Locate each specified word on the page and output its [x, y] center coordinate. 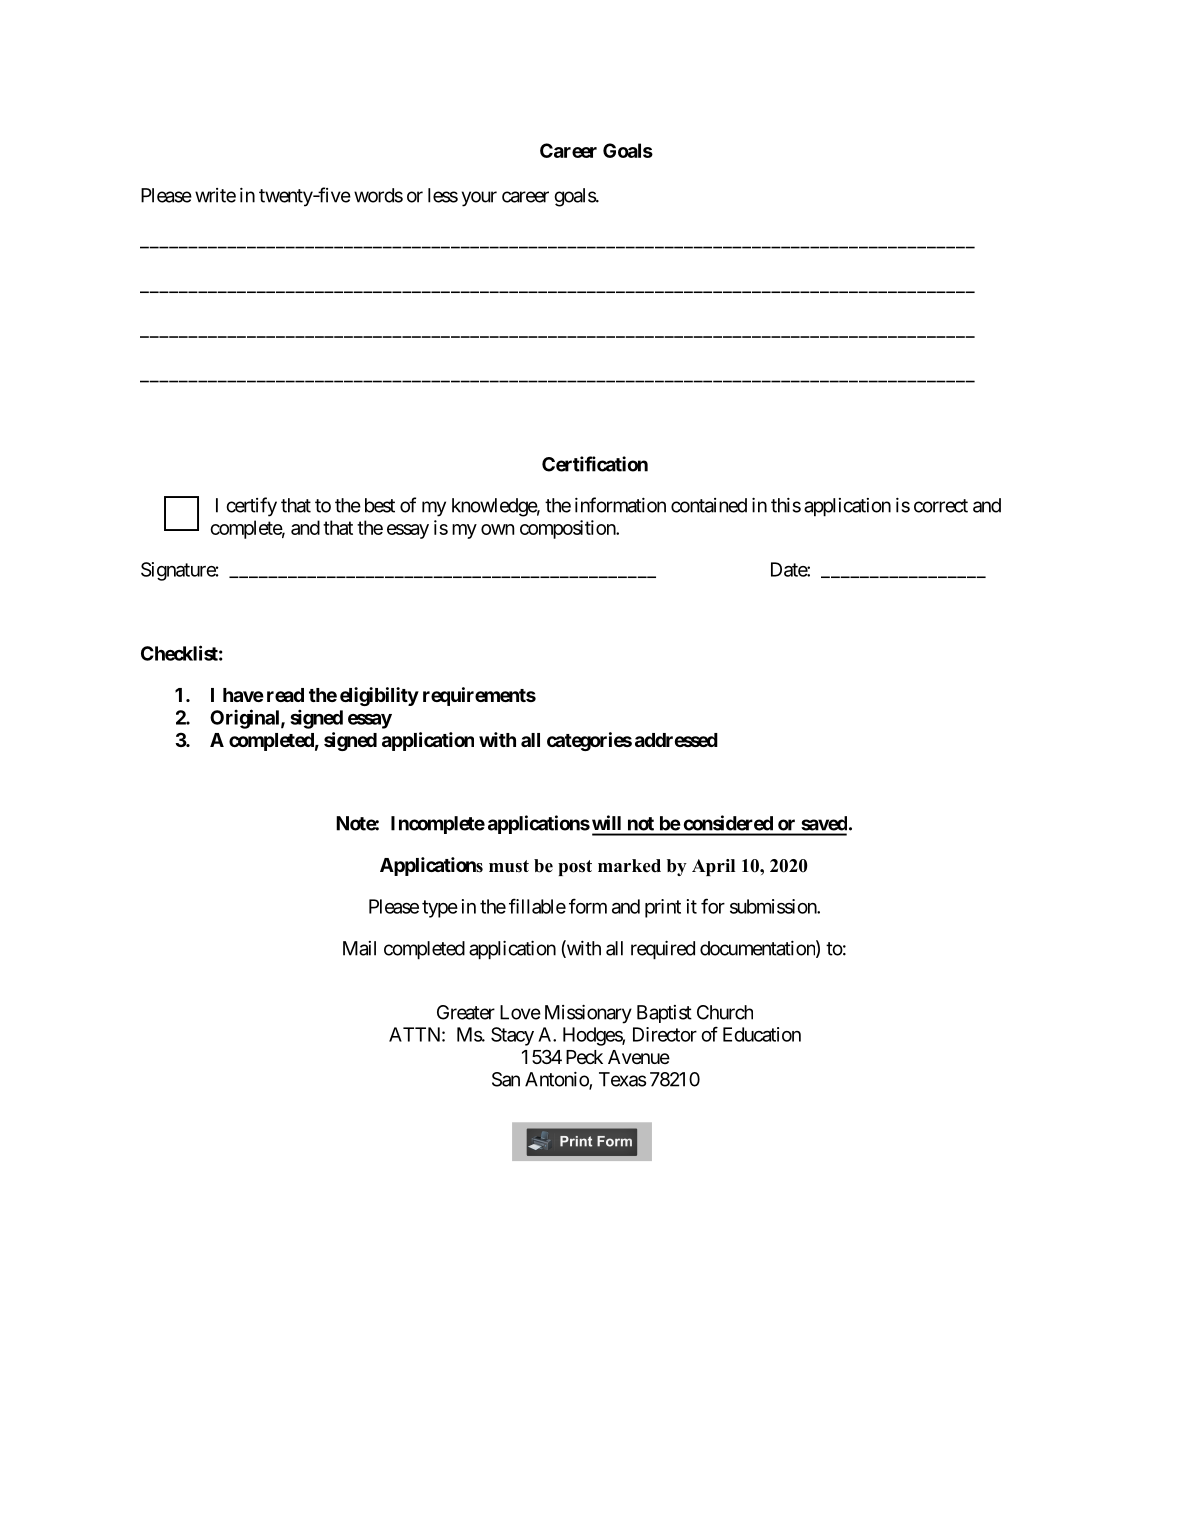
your [479, 199]
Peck [584, 1057]
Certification [595, 464]
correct [941, 506]
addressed [676, 740]
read [285, 695]
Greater [466, 1012]
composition [568, 529]
